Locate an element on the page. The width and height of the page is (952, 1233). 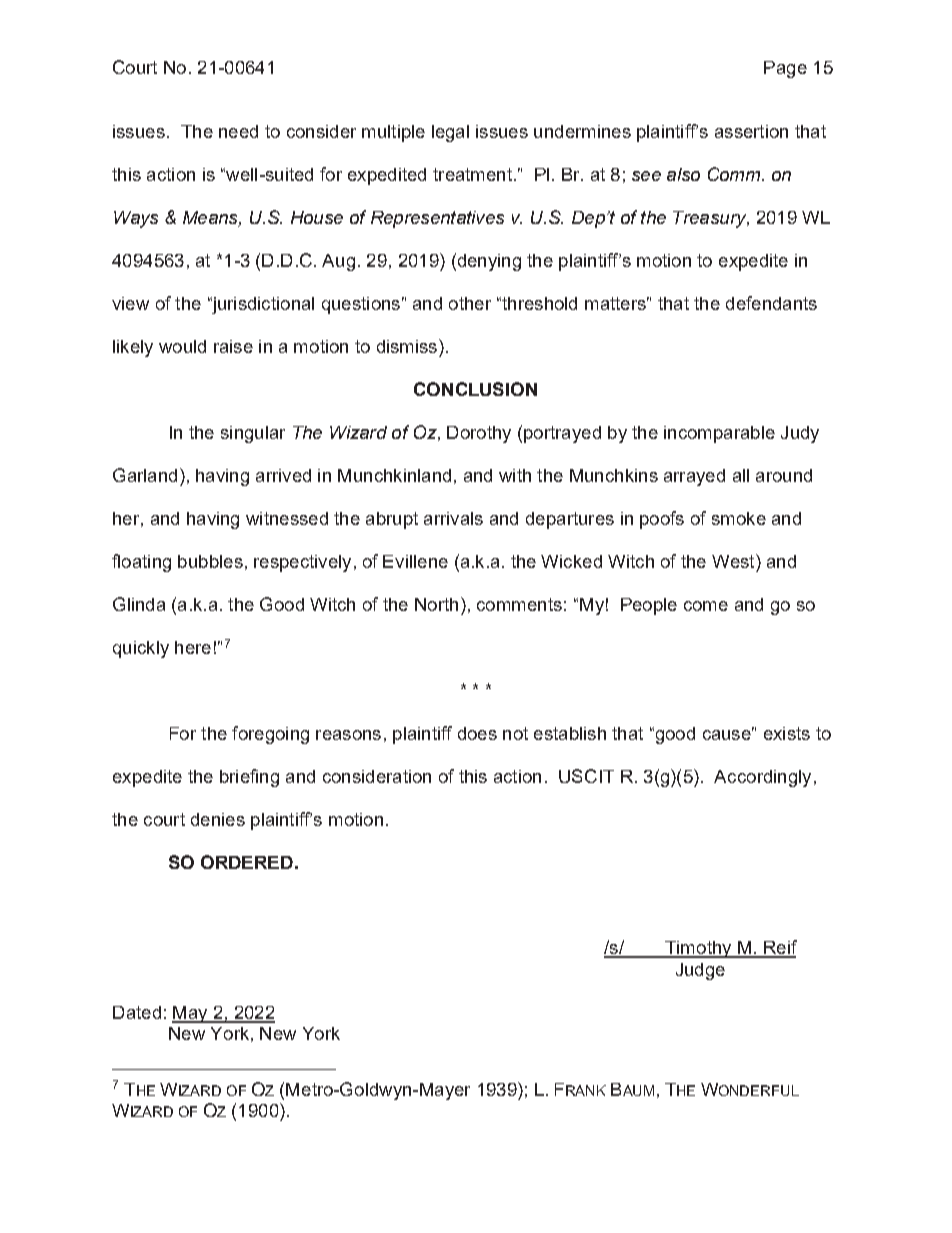
Judge is located at coordinates (700, 971).
